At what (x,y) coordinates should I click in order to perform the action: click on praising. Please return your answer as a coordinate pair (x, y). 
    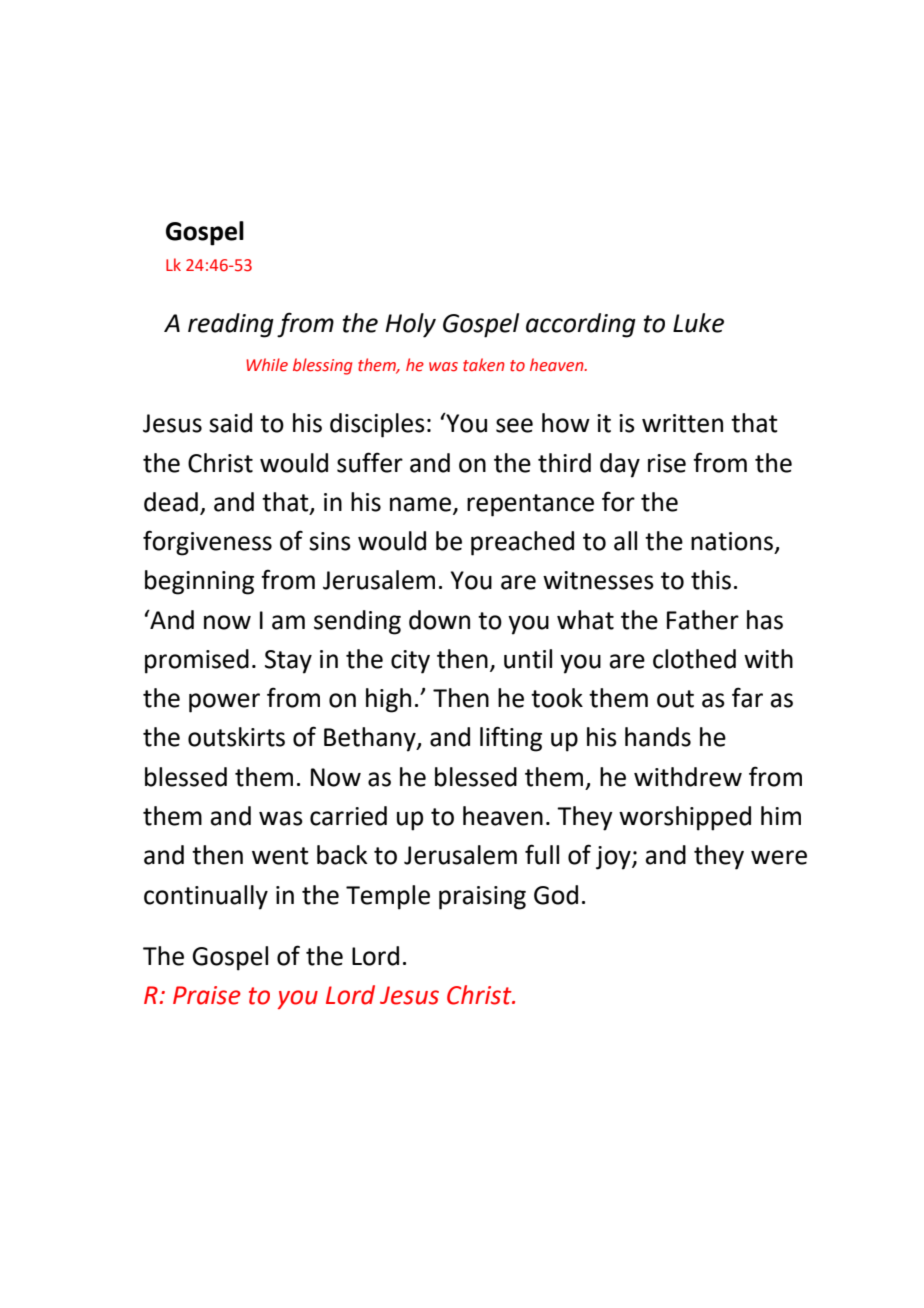
    Looking at the image, I should click on (482, 898).
